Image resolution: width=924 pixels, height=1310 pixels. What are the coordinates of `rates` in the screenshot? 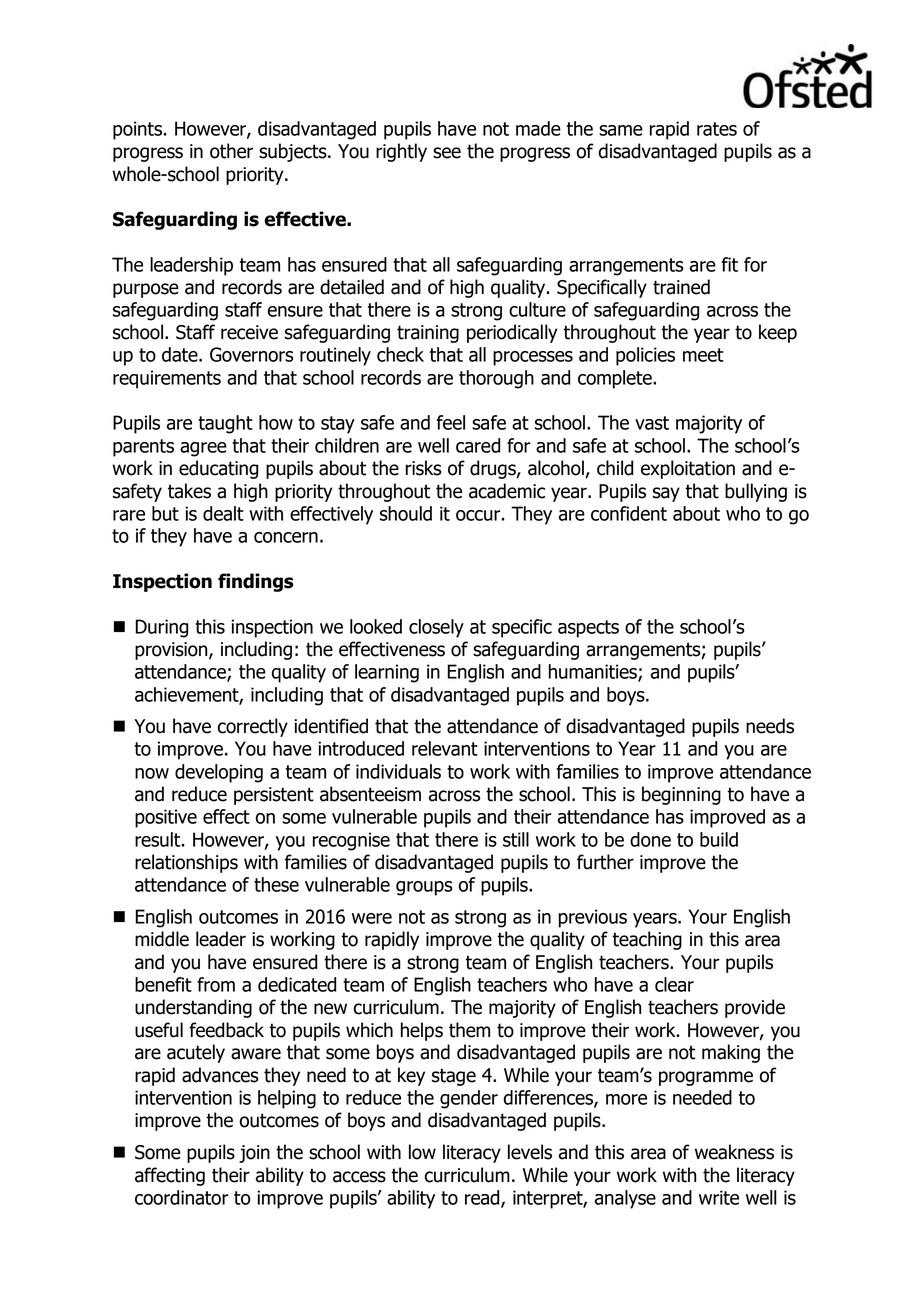 It's located at (717, 129).
